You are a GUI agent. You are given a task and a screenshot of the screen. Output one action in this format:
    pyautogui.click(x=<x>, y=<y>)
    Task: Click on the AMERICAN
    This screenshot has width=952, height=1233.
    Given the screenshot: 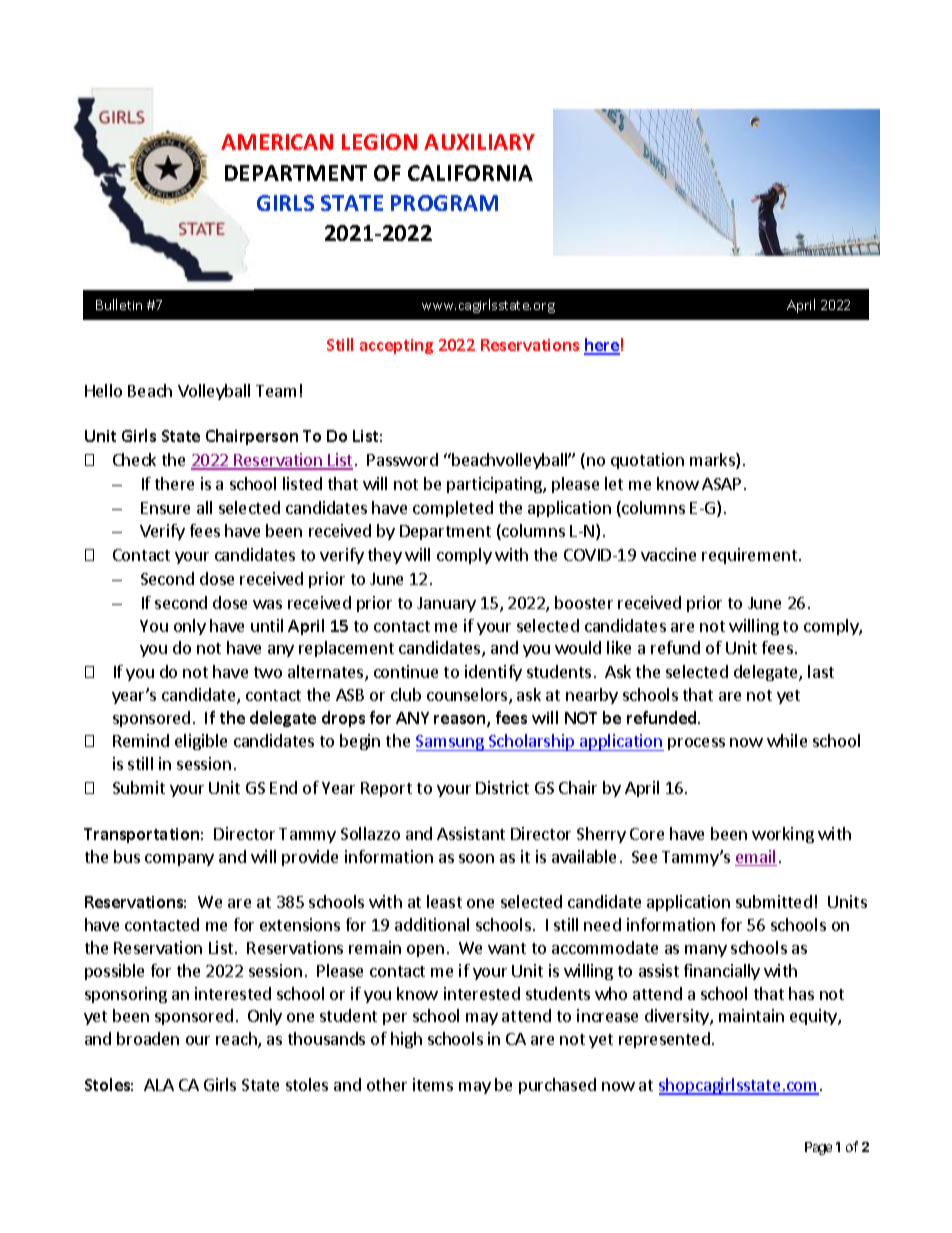 What is the action you would take?
    pyautogui.click(x=277, y=142)
